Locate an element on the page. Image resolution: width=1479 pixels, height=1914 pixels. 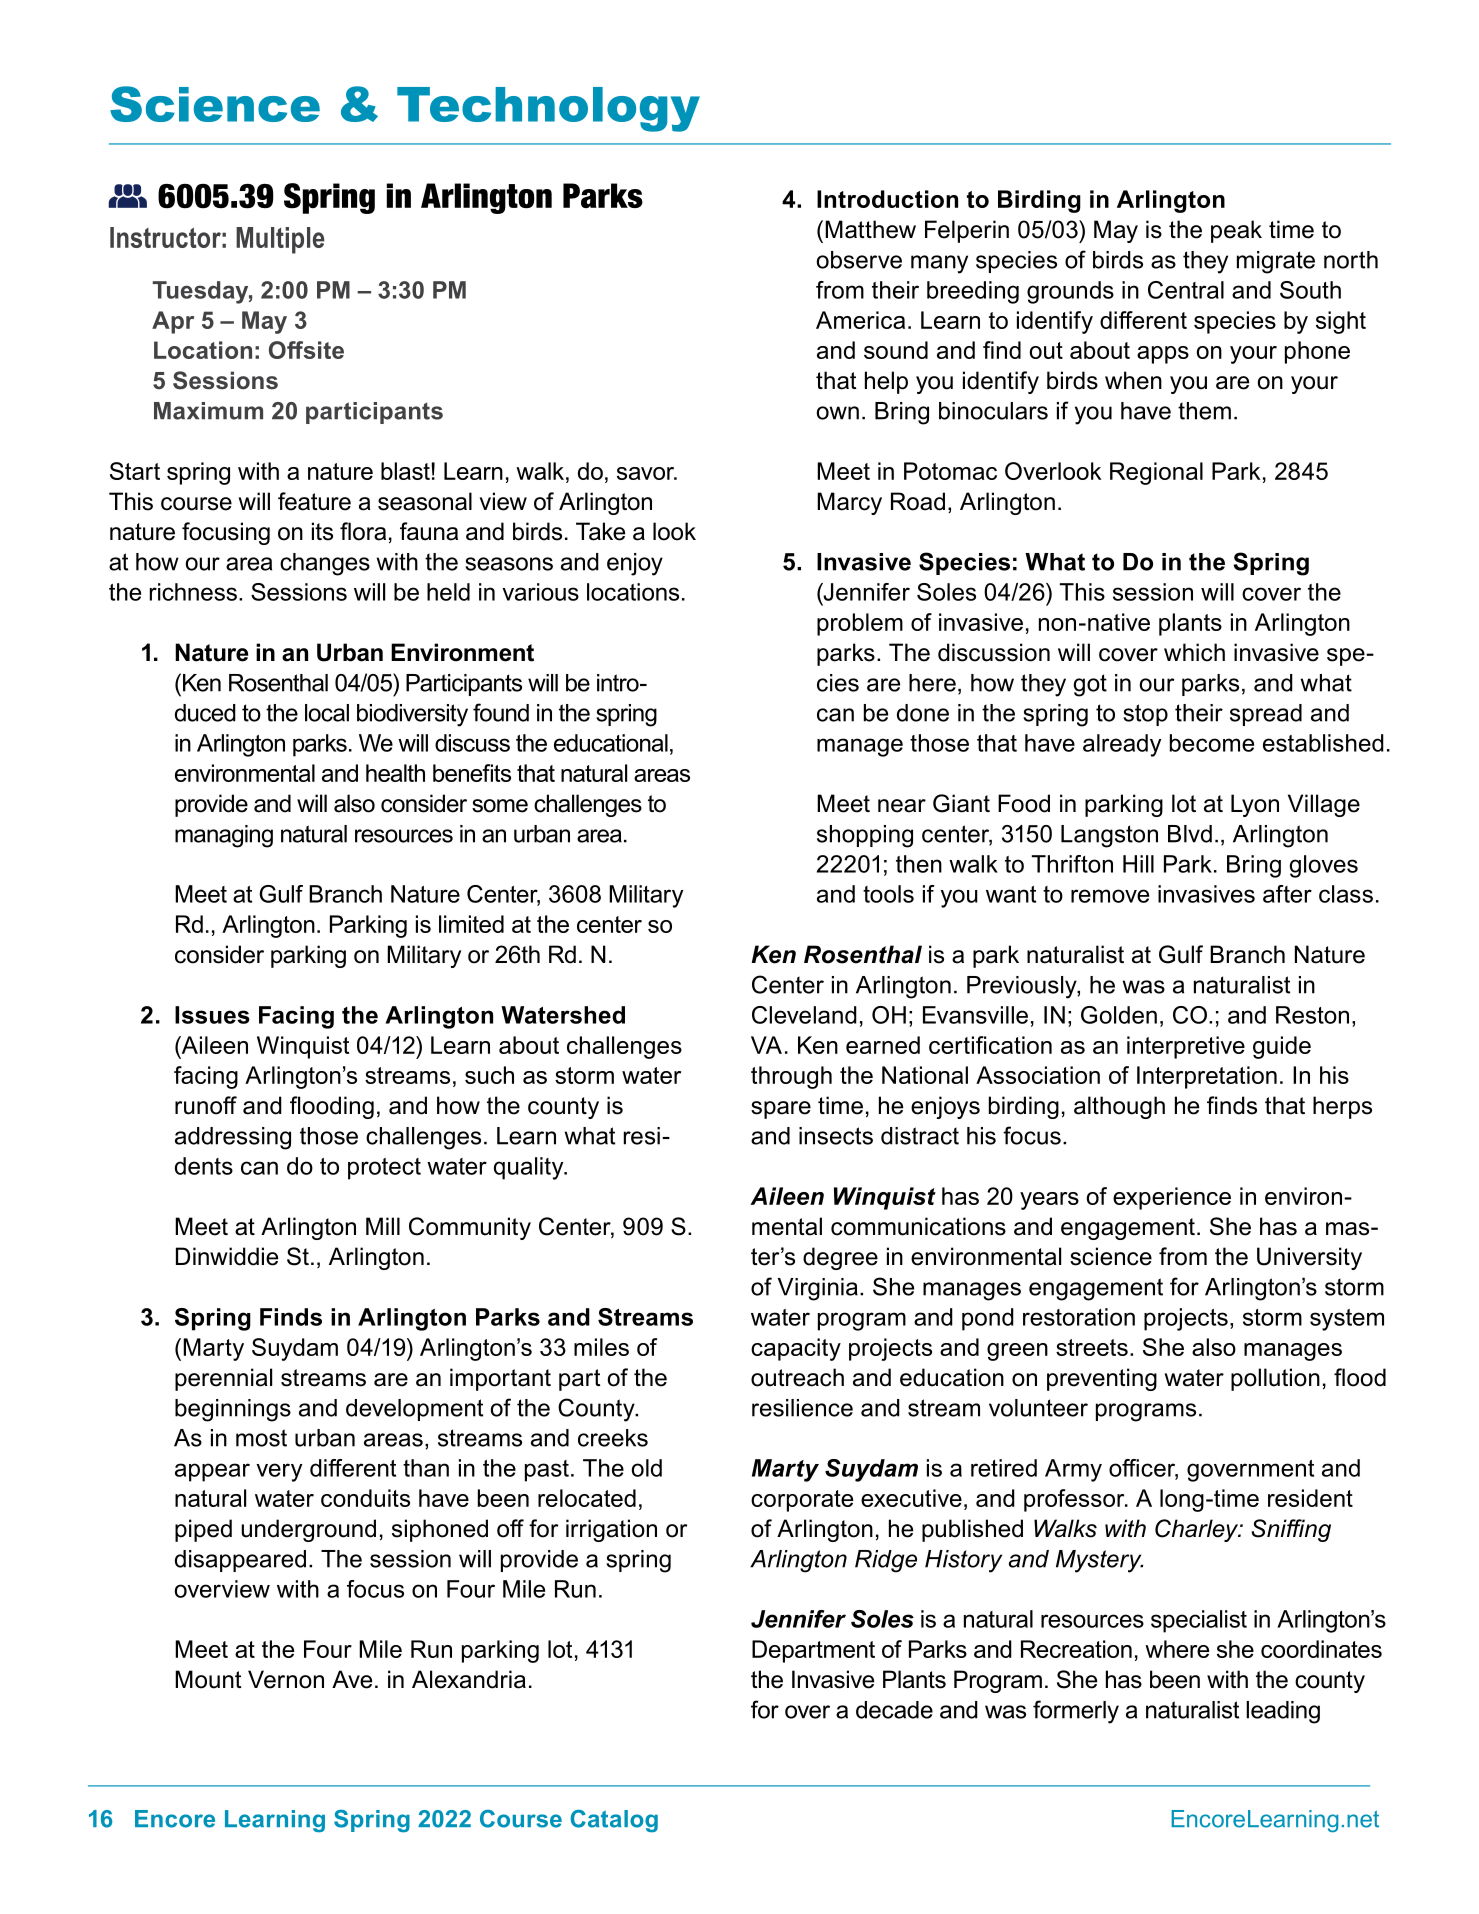
Catalog is located at coordinates (614, 1821).
